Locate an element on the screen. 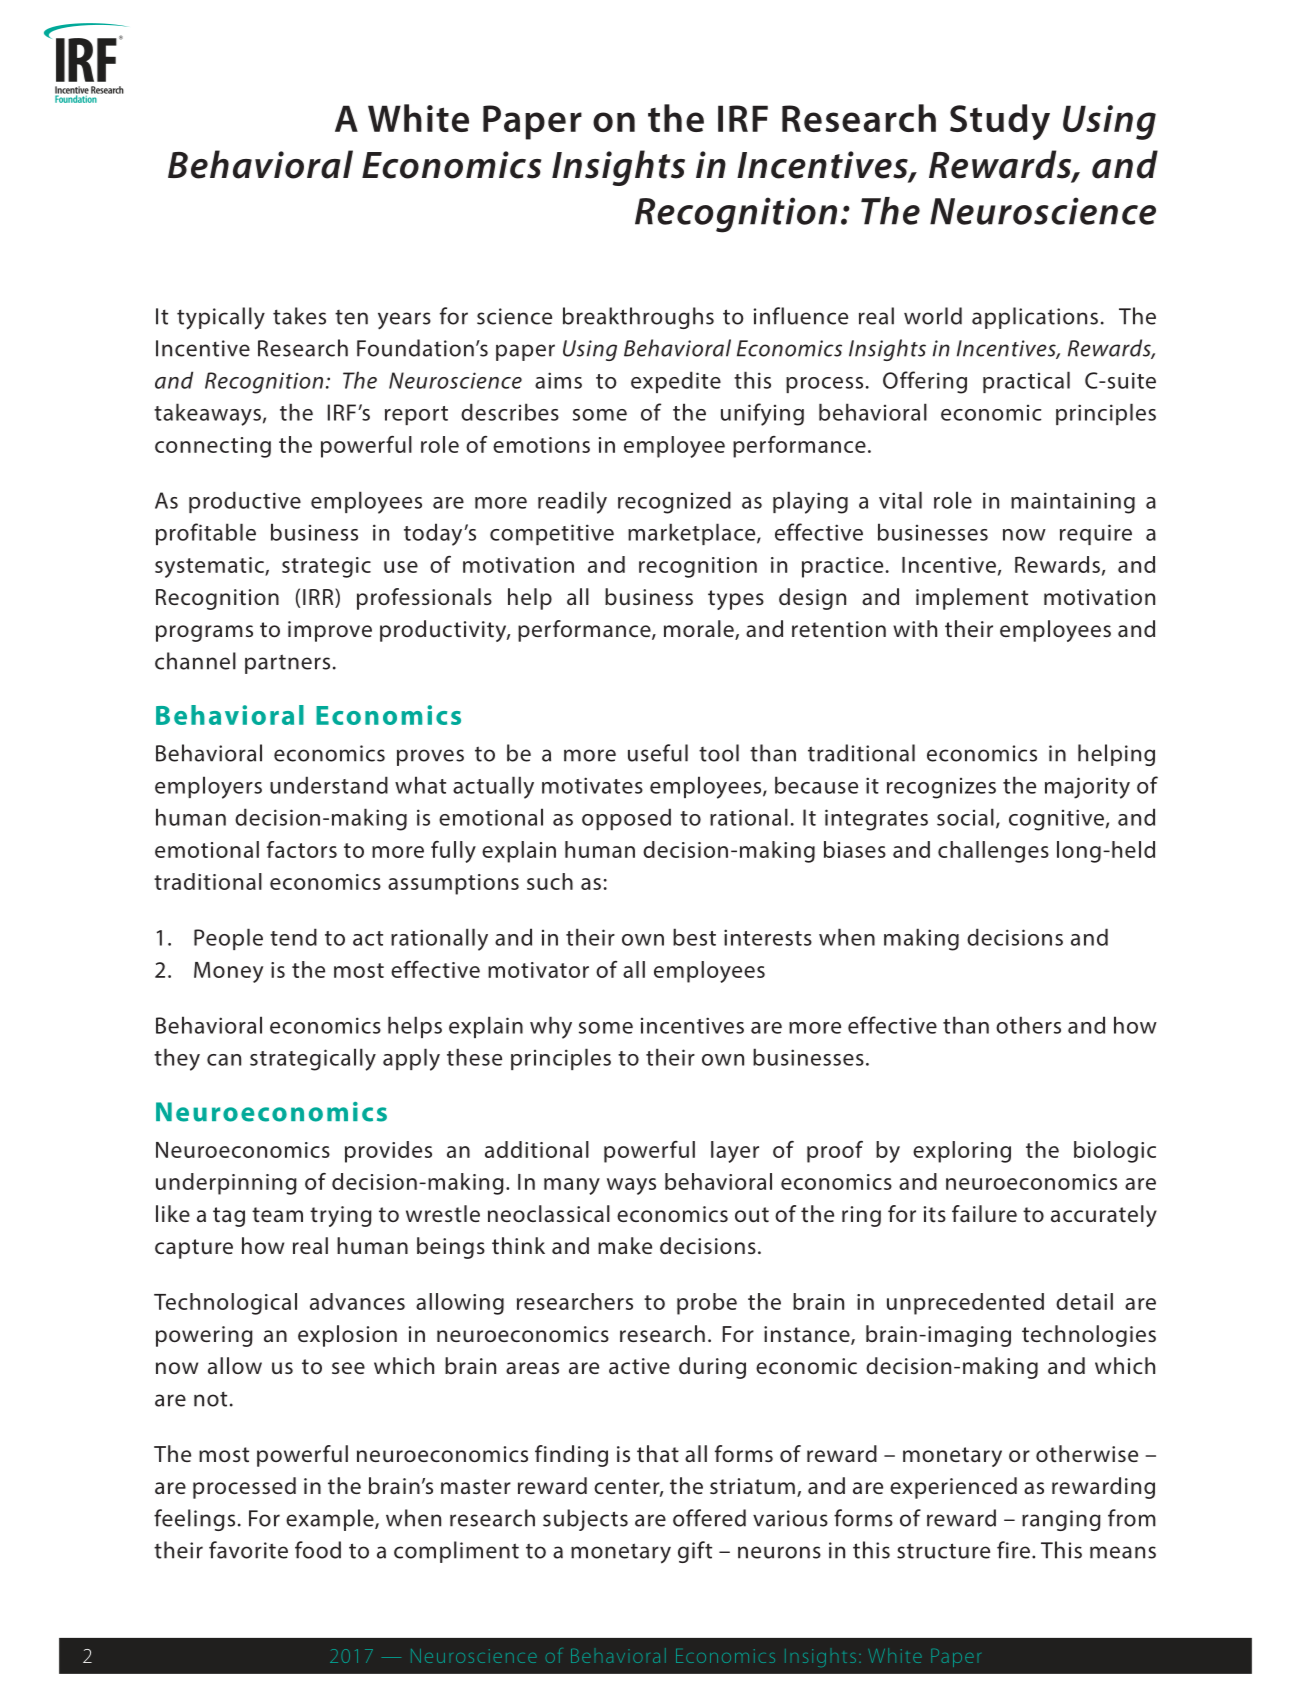 The height and width of the screenshot is (1697, 1311). implement is located at coordinates (972, 599).
